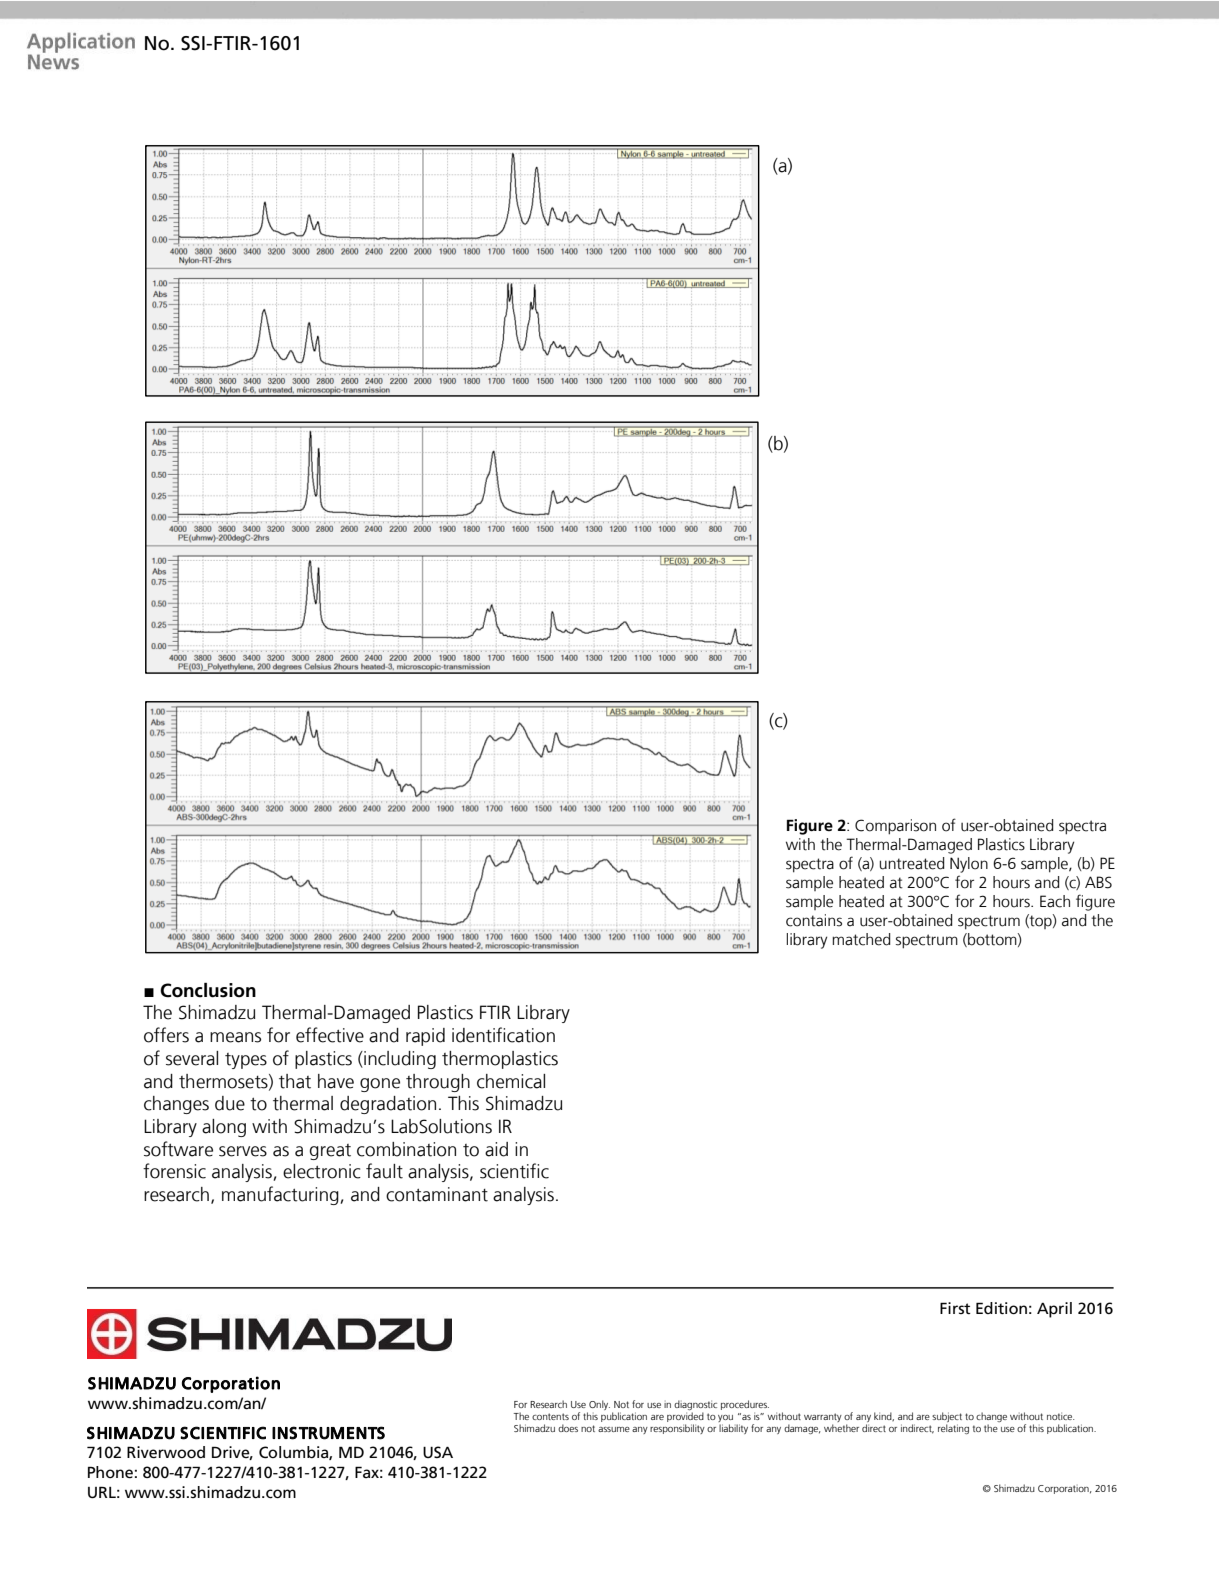 This screenshot has height=1577, width=1219. Describe the element at coordinates (330, 1035) in the screenshot. I see `effective` at that location.
